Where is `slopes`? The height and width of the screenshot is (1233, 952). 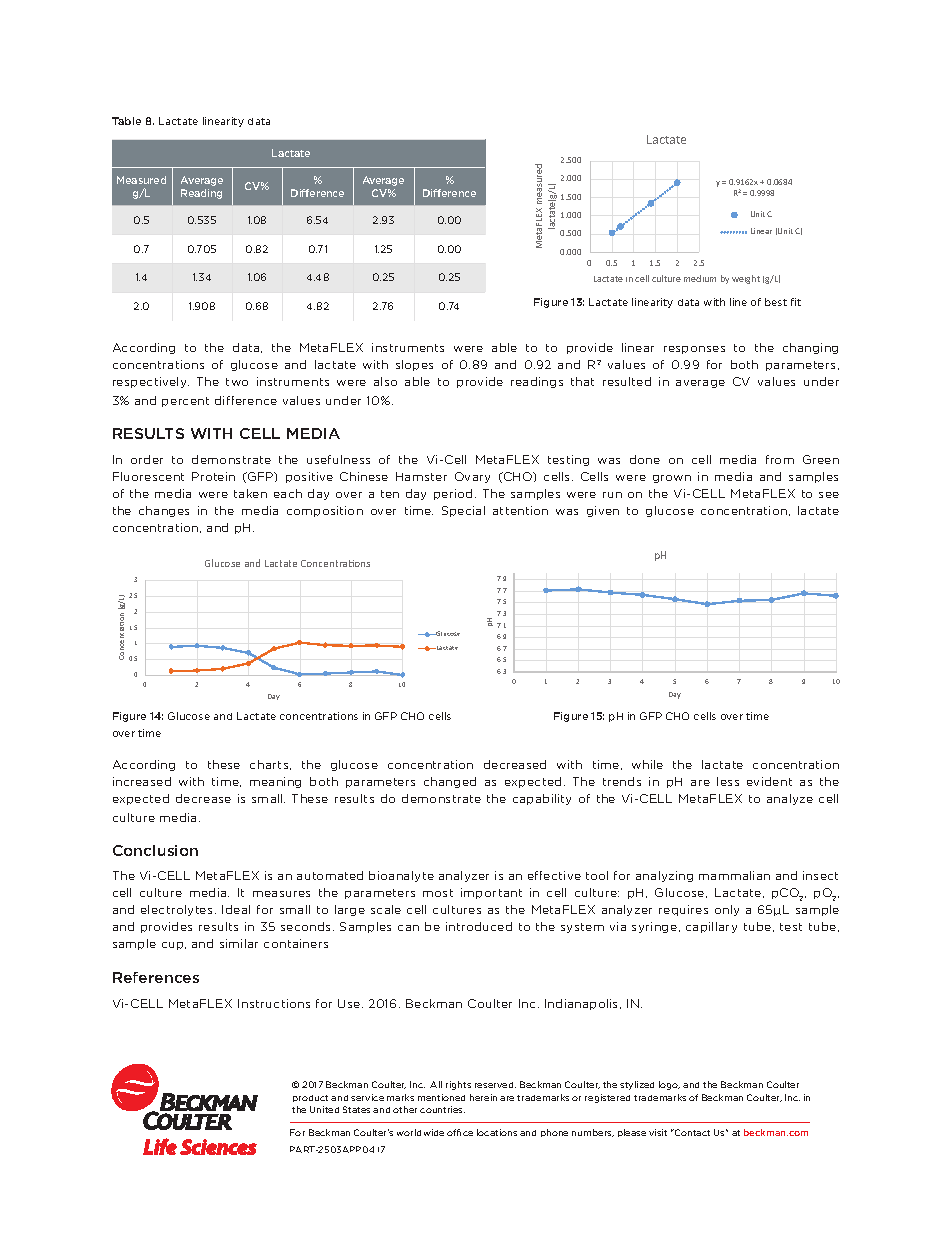 slopes is located at coordinates (414, 365).
